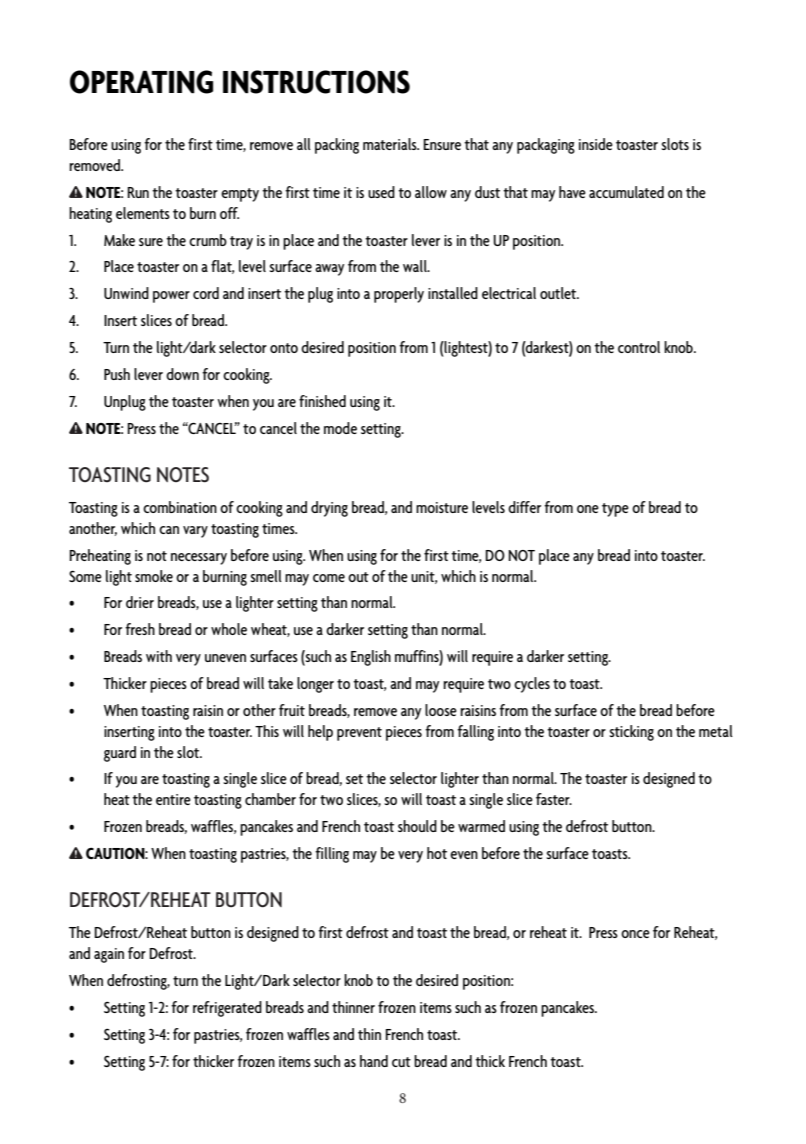 This screenshot has width=806, height=1144. Describe the element at coordinates (401, 1062) in the screenshot. I see `cut` at that location.
